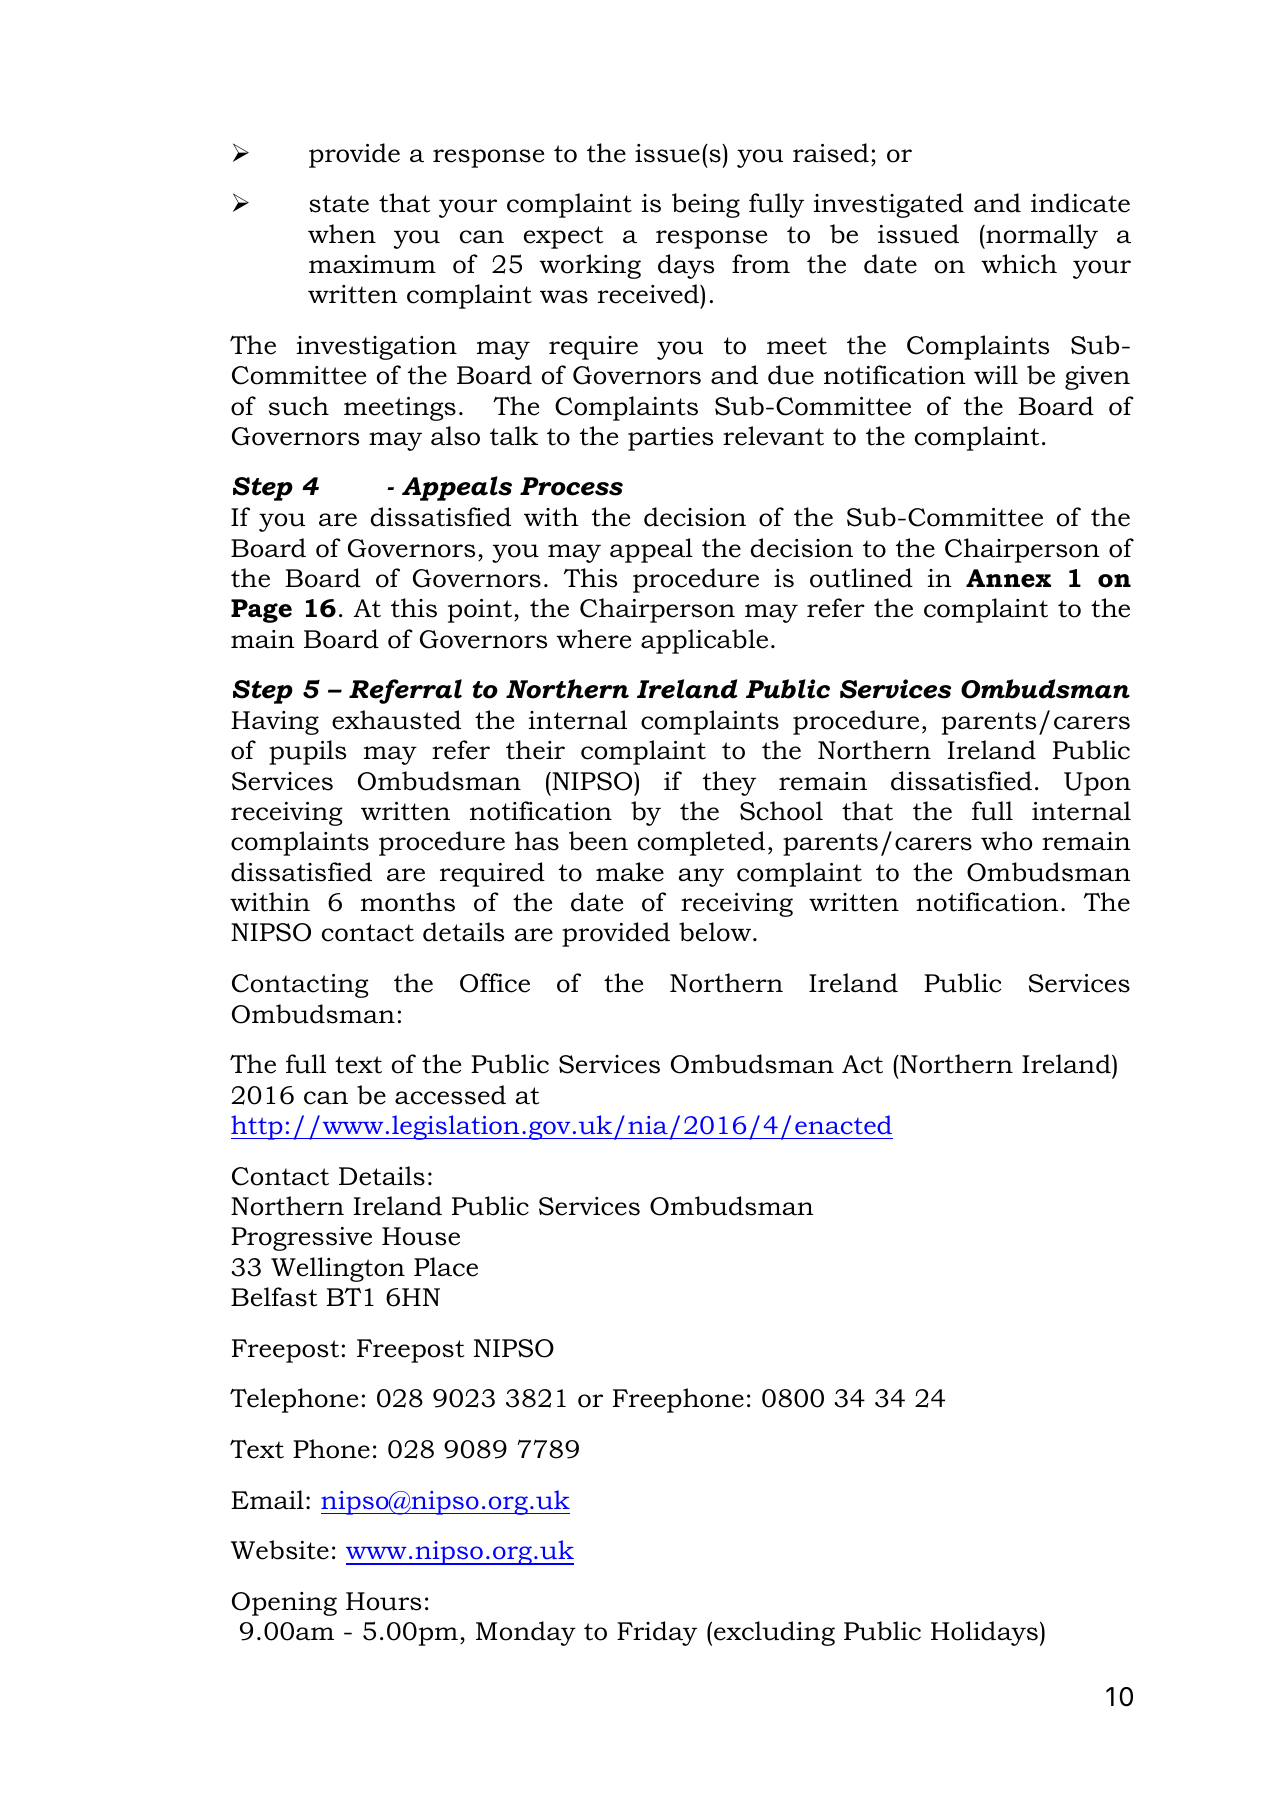 This document has height=1816, width=1284. What do you see at coordinates (396, 720) in the document?
I see `exhausted` at bounding box center [396, 720].
